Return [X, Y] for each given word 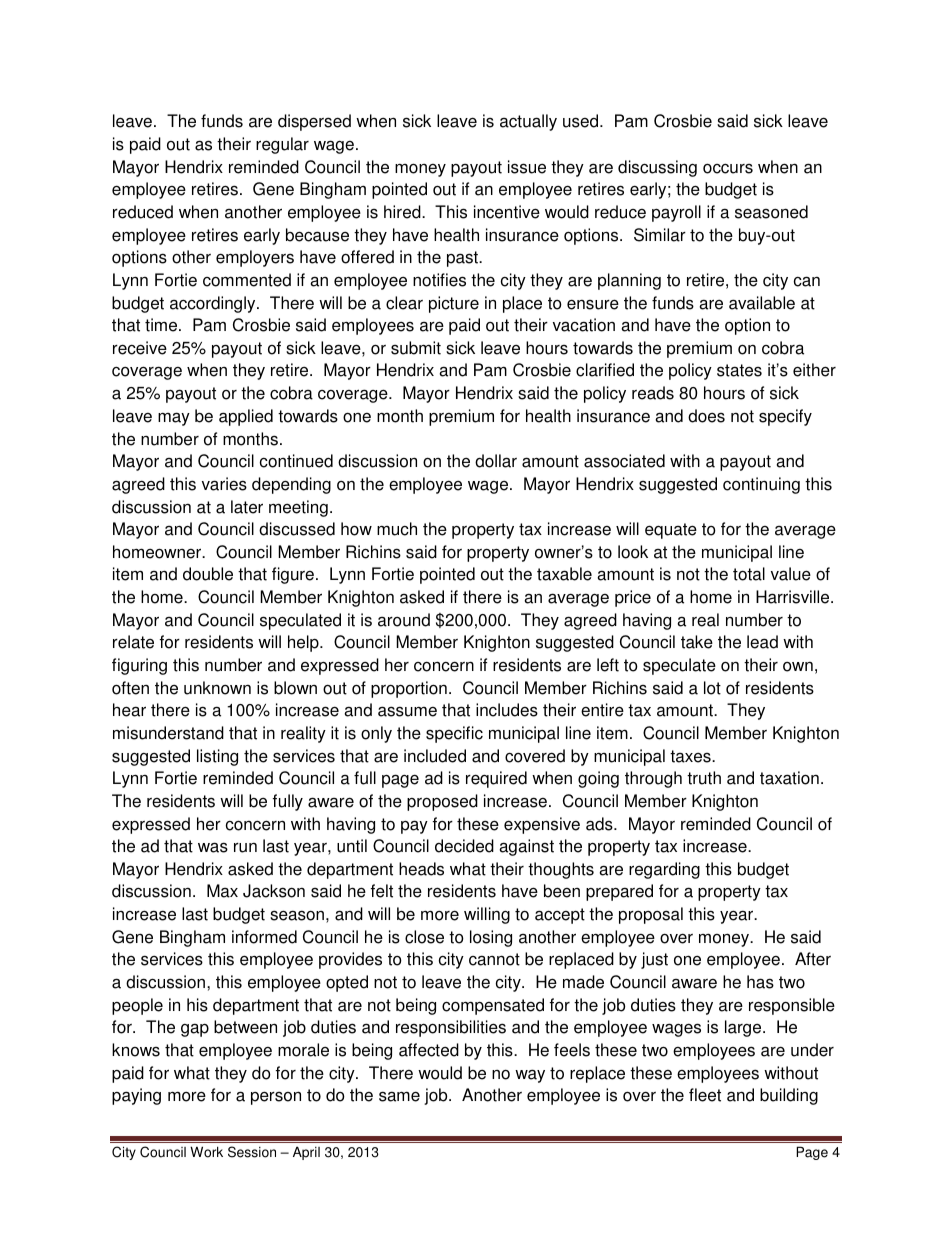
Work [206, 1152]
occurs [728, 168]
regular [282, 145]
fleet [705, 1095]
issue [527, 167]
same [399, 1096]
